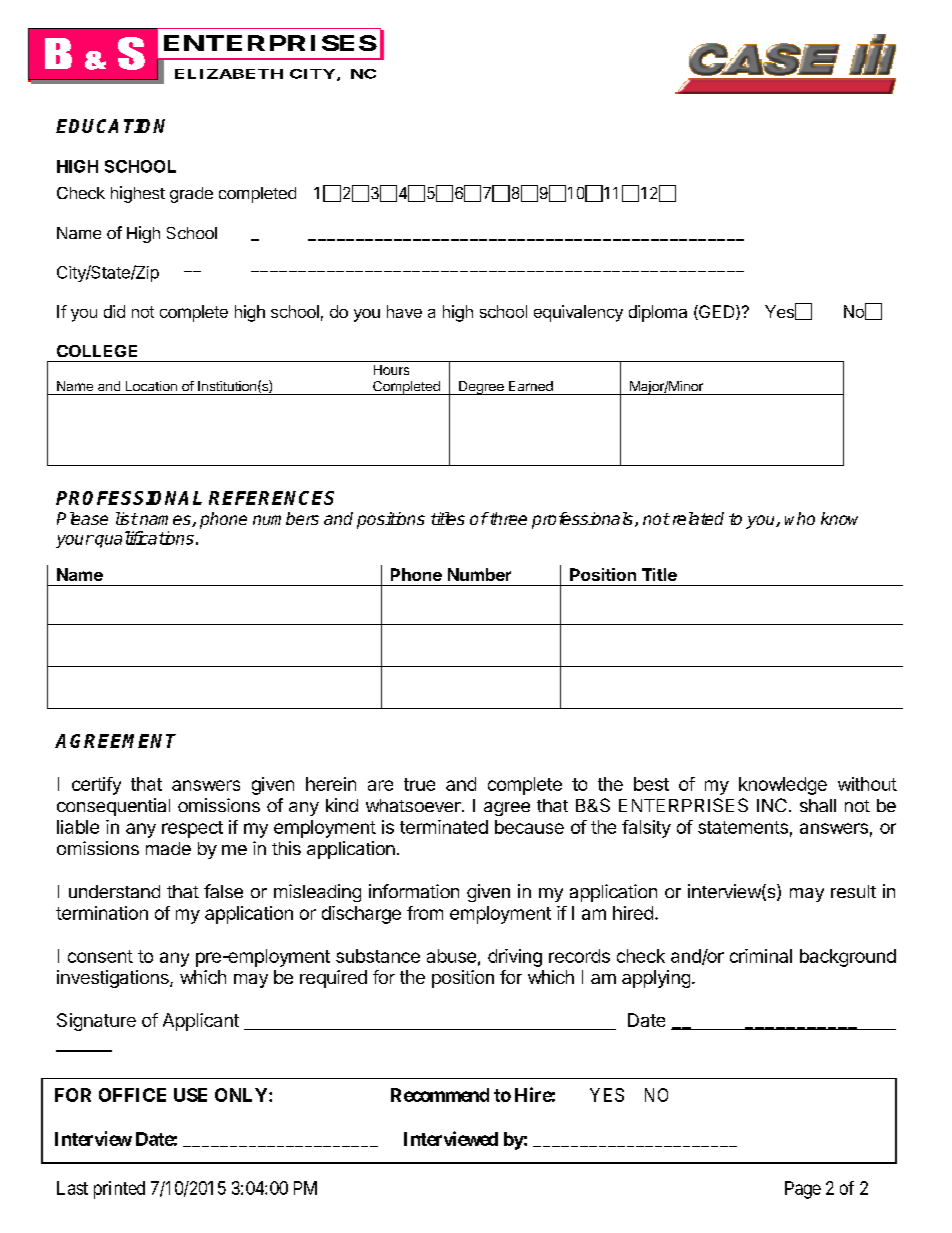 The image size is (952, 1233). What do you see at coordinates (658, 313) in the image?
I see `diploma` at bounding box center [658, 313].
